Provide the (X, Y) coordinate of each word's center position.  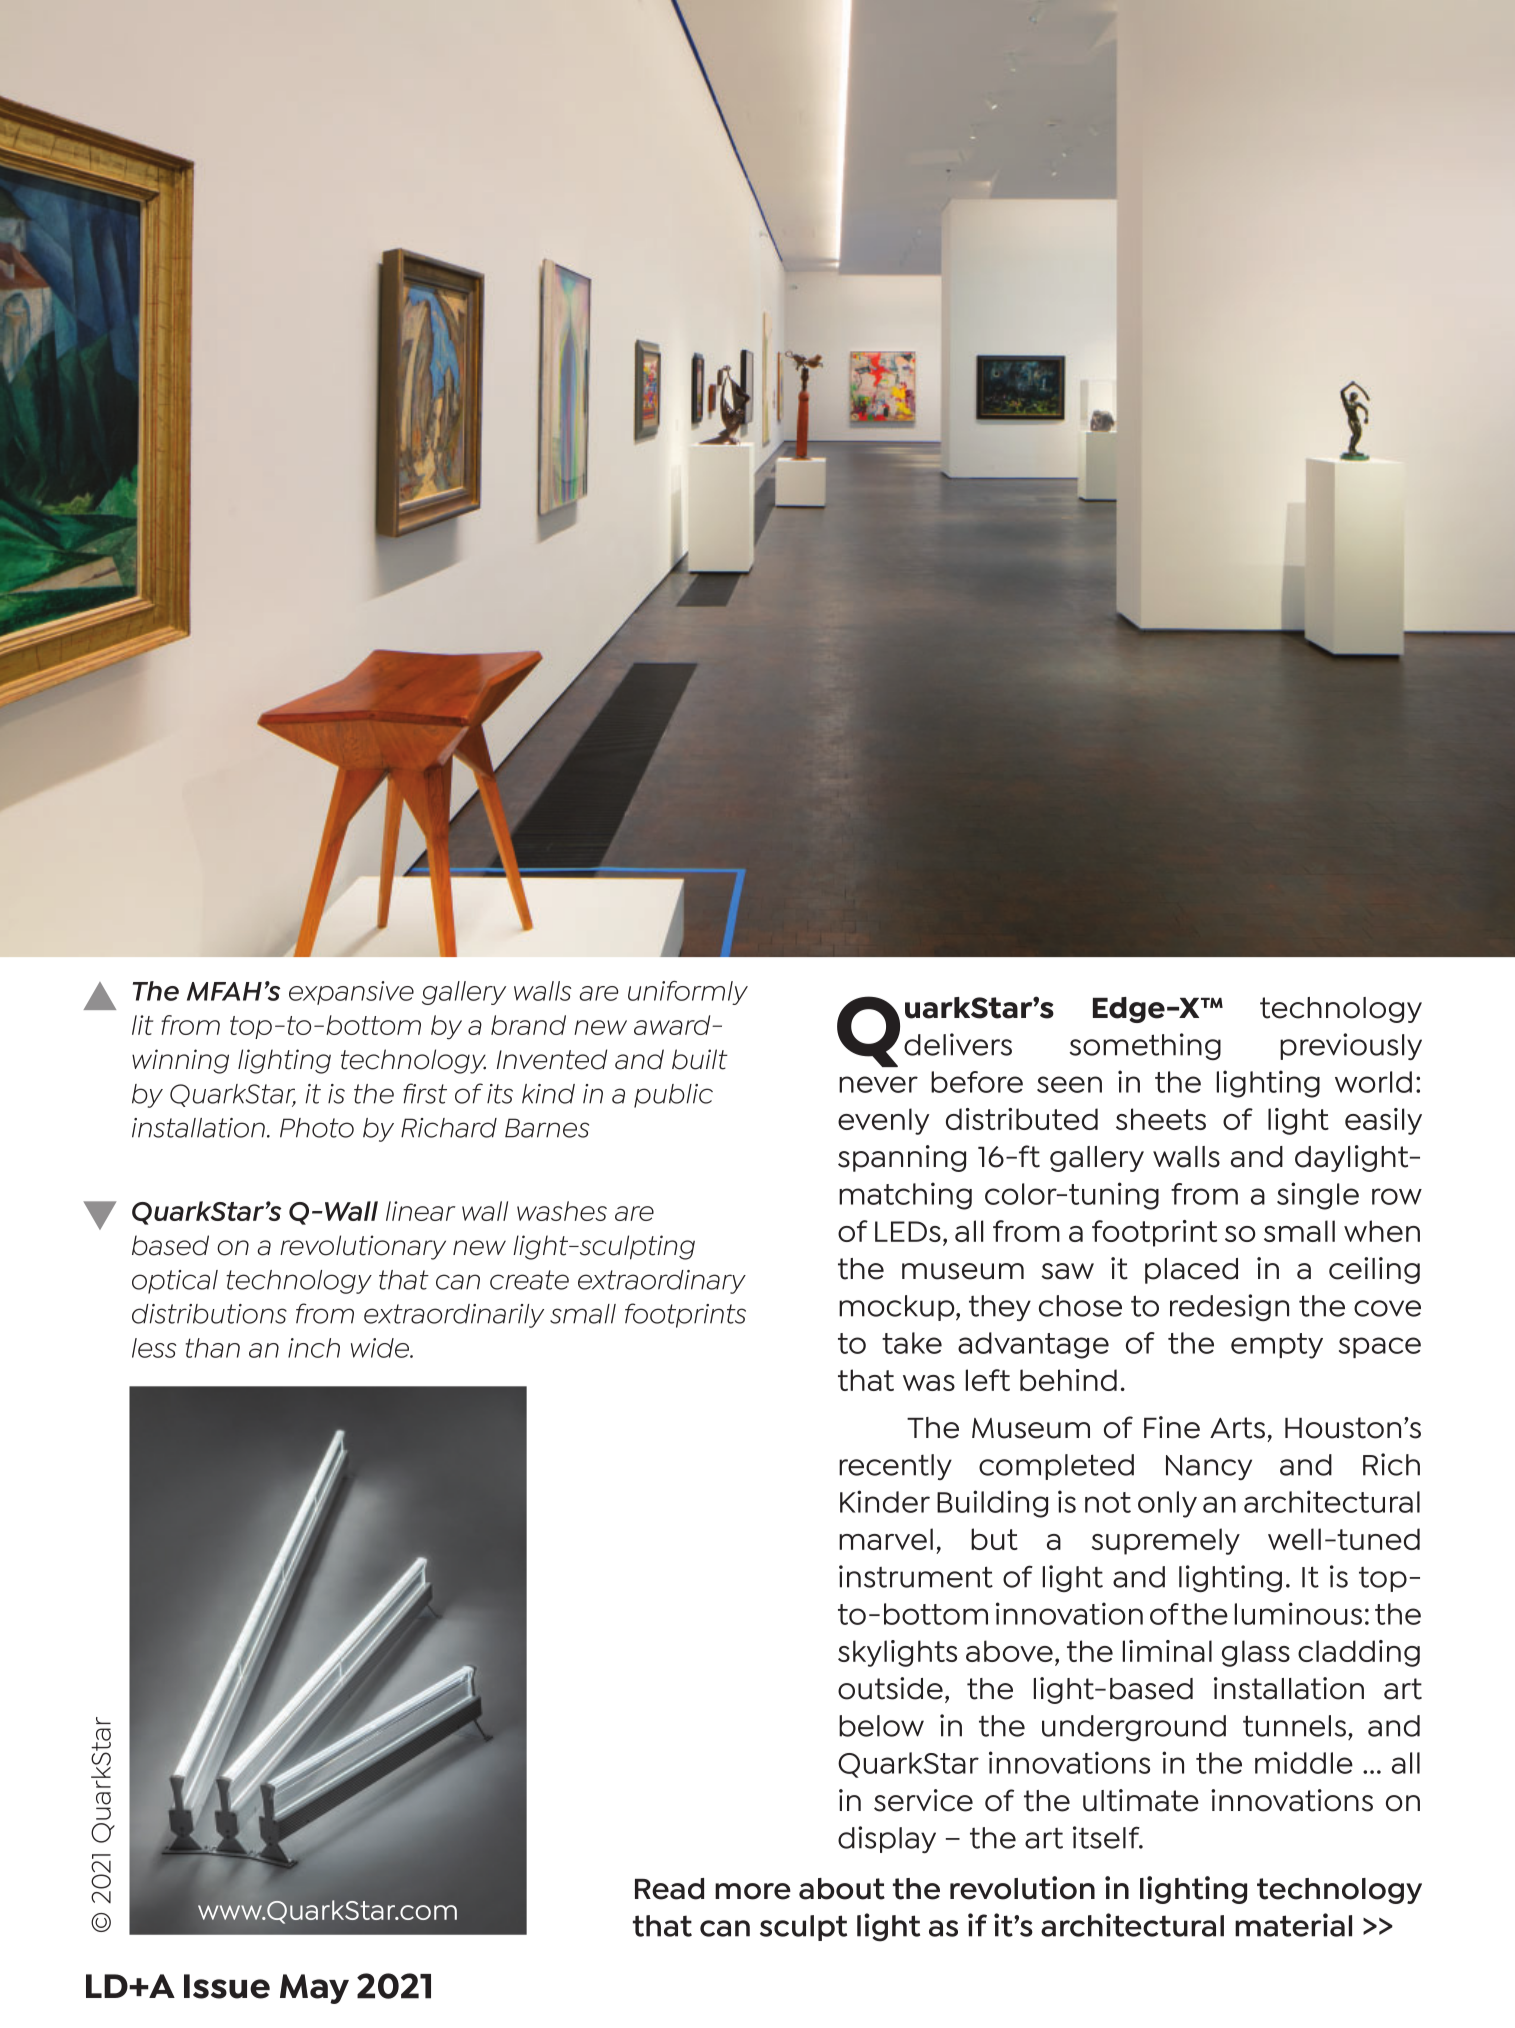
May (314, 1989)
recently (895, 1467)
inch (314, 1348)
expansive (351, 993)
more (753, 1891)
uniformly (688, 993)
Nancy (1209, 1467)
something (1145, 1046)
